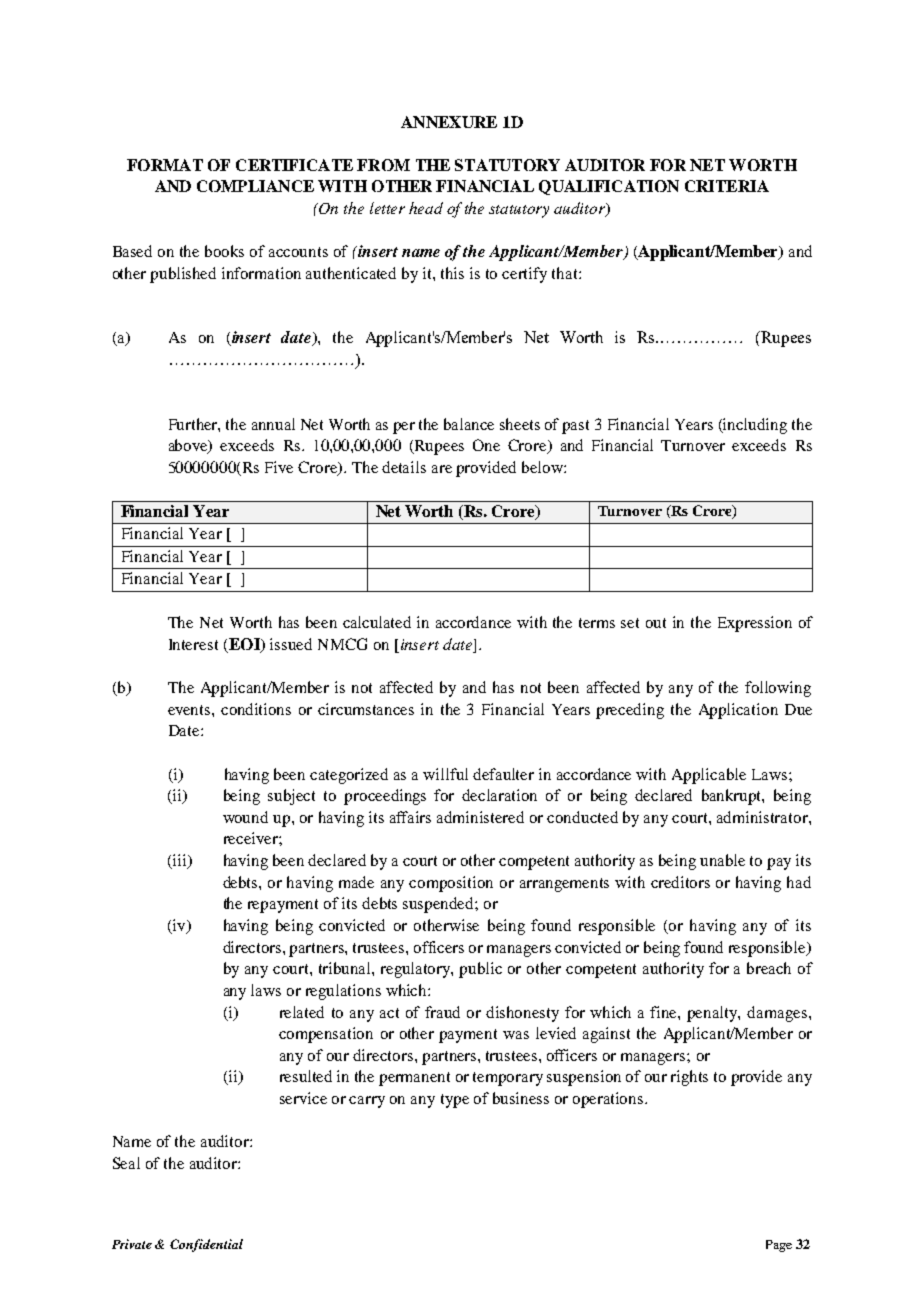 Image resolution: width=924 pixels, height=1308 pixels. I want to click on related, so click(302, 1012).
